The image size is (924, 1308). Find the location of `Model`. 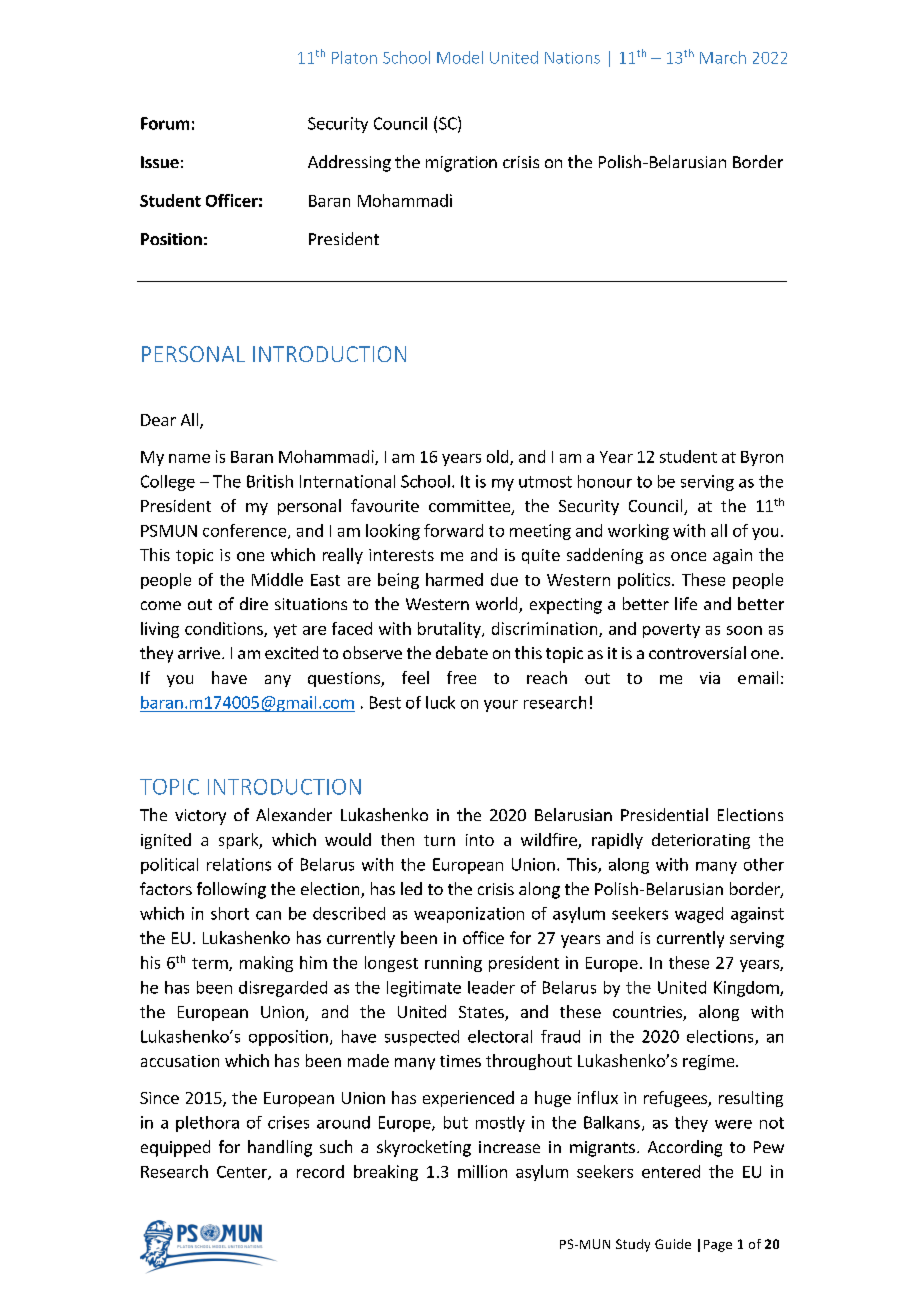

Model is located at coordinates (460, 57).
